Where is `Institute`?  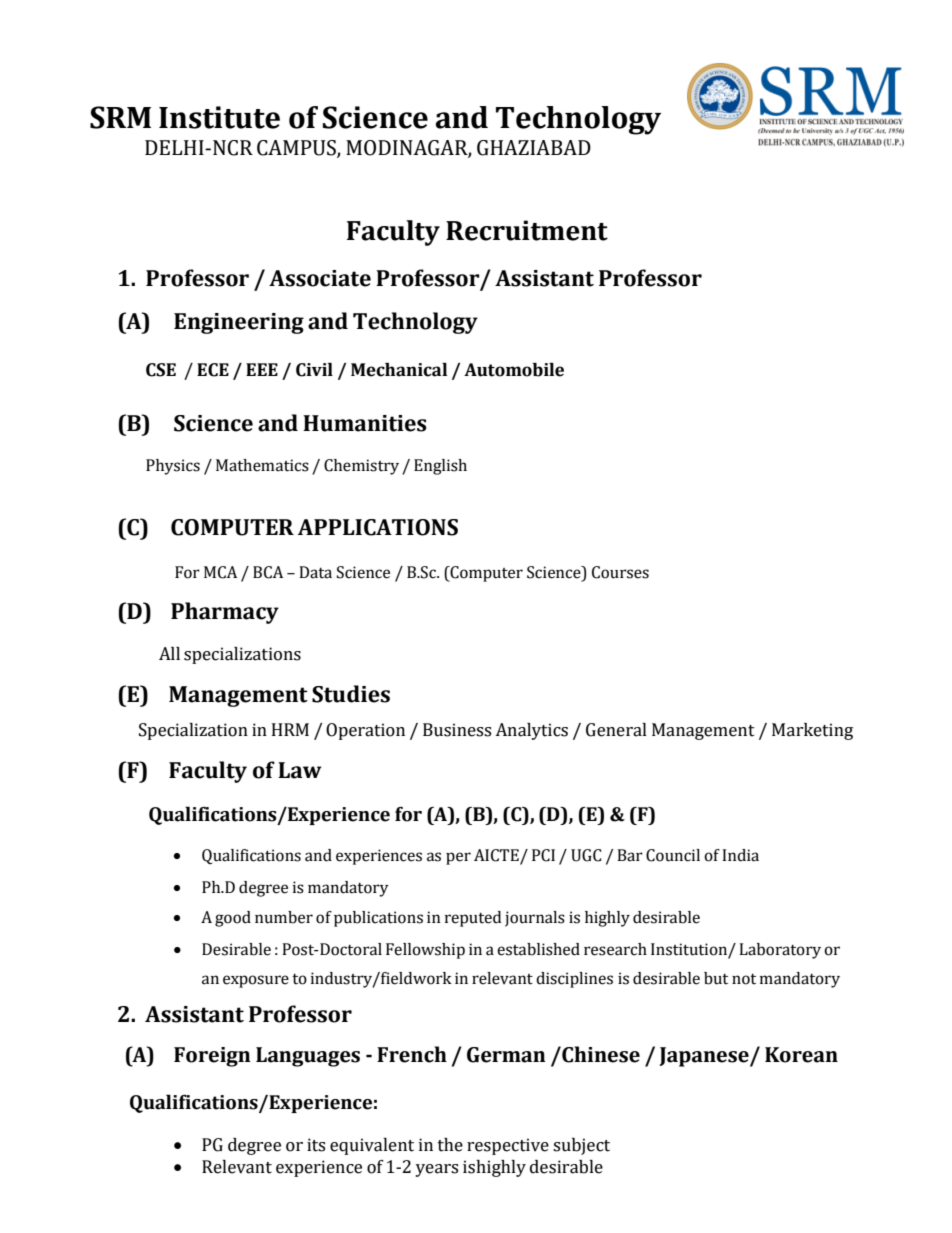 Institute is located at coordinates (219, 117).
